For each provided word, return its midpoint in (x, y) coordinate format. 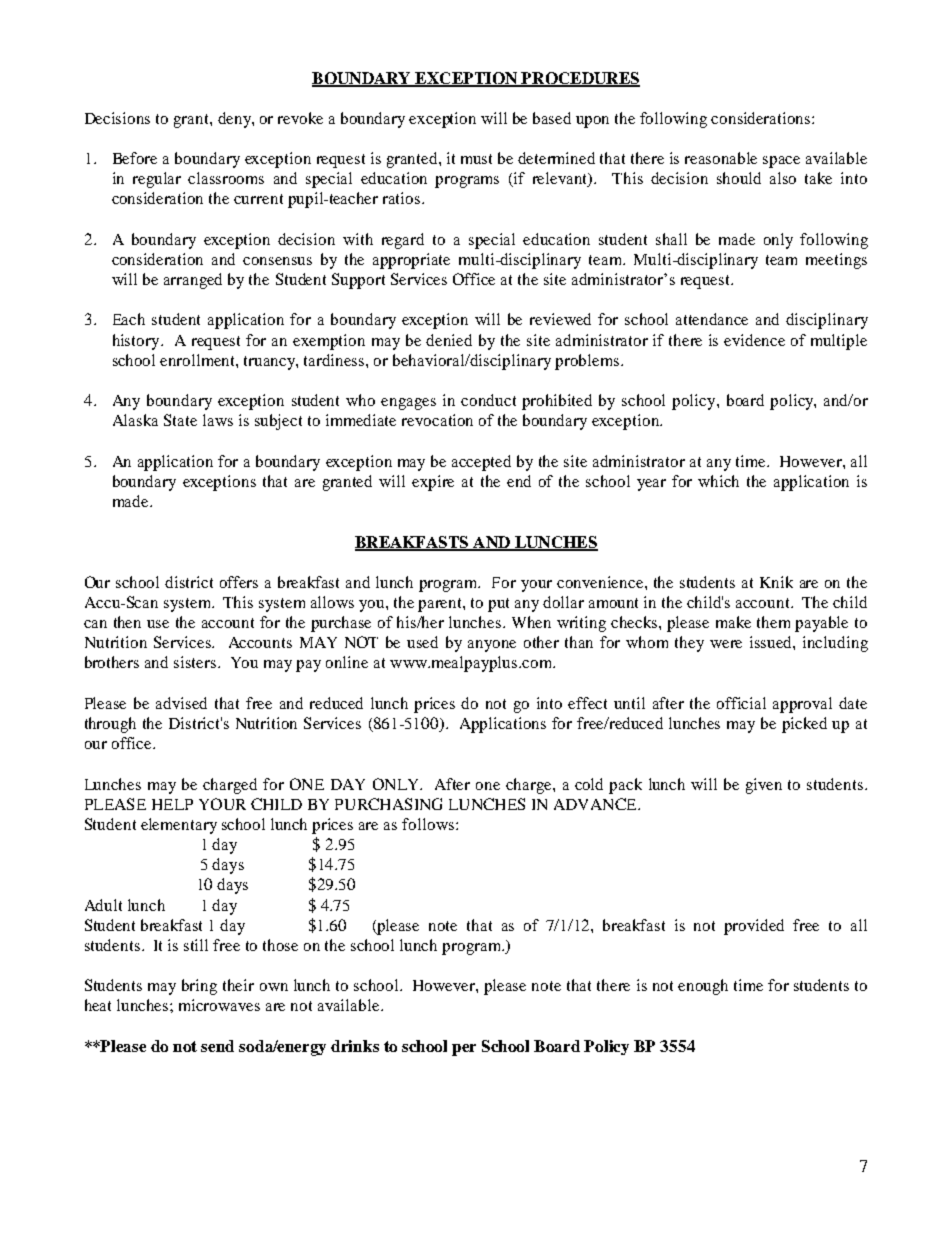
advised (181, 703)
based (552, 118)
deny (235, 120)
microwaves (219, 1005)
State (180, 420)
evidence (754, 340)
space (781, 162)
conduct (488, 400)
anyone (492, 646)
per (464, 1050)
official (741, 703)
